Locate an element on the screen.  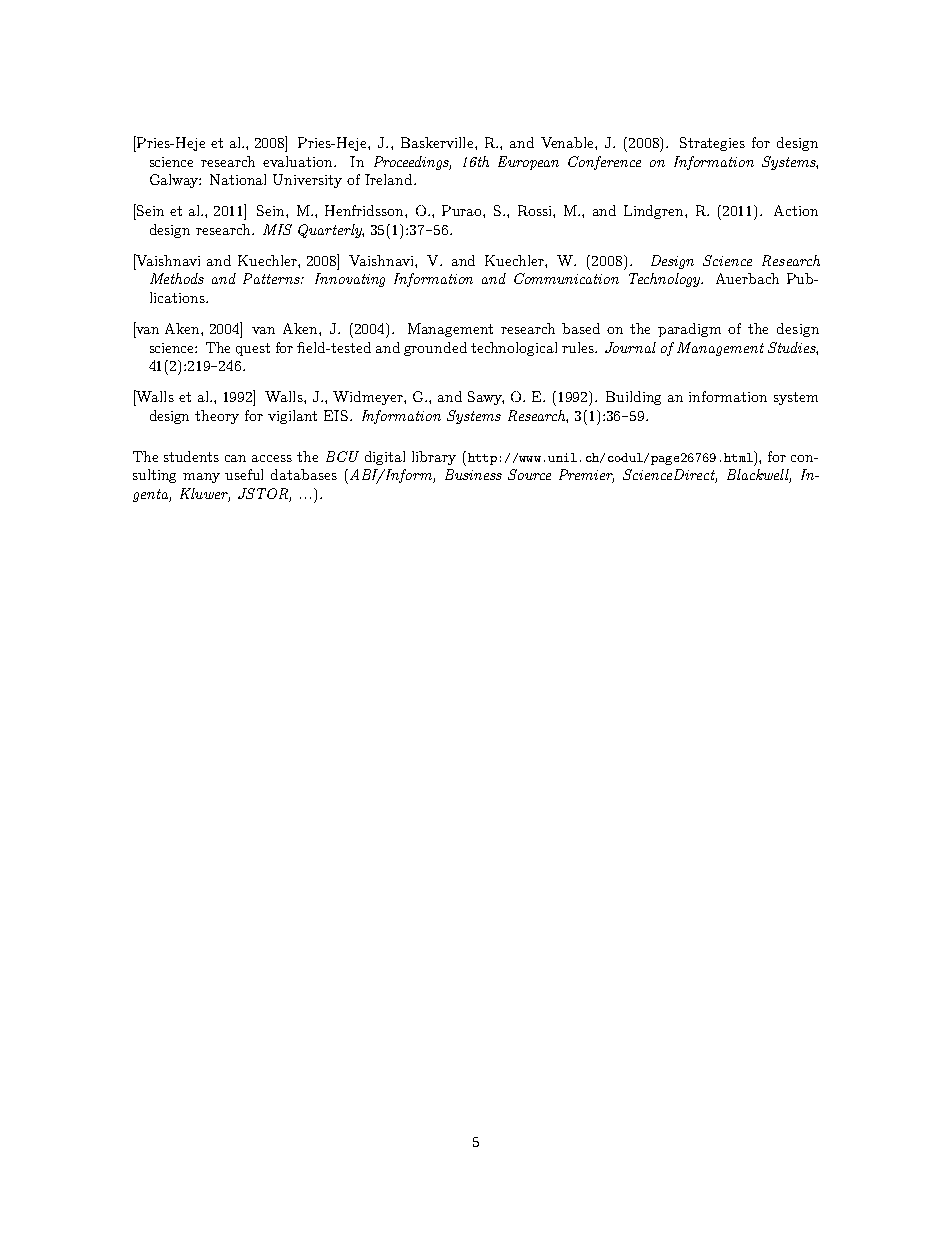
European is located at coordinates (528, 163).
